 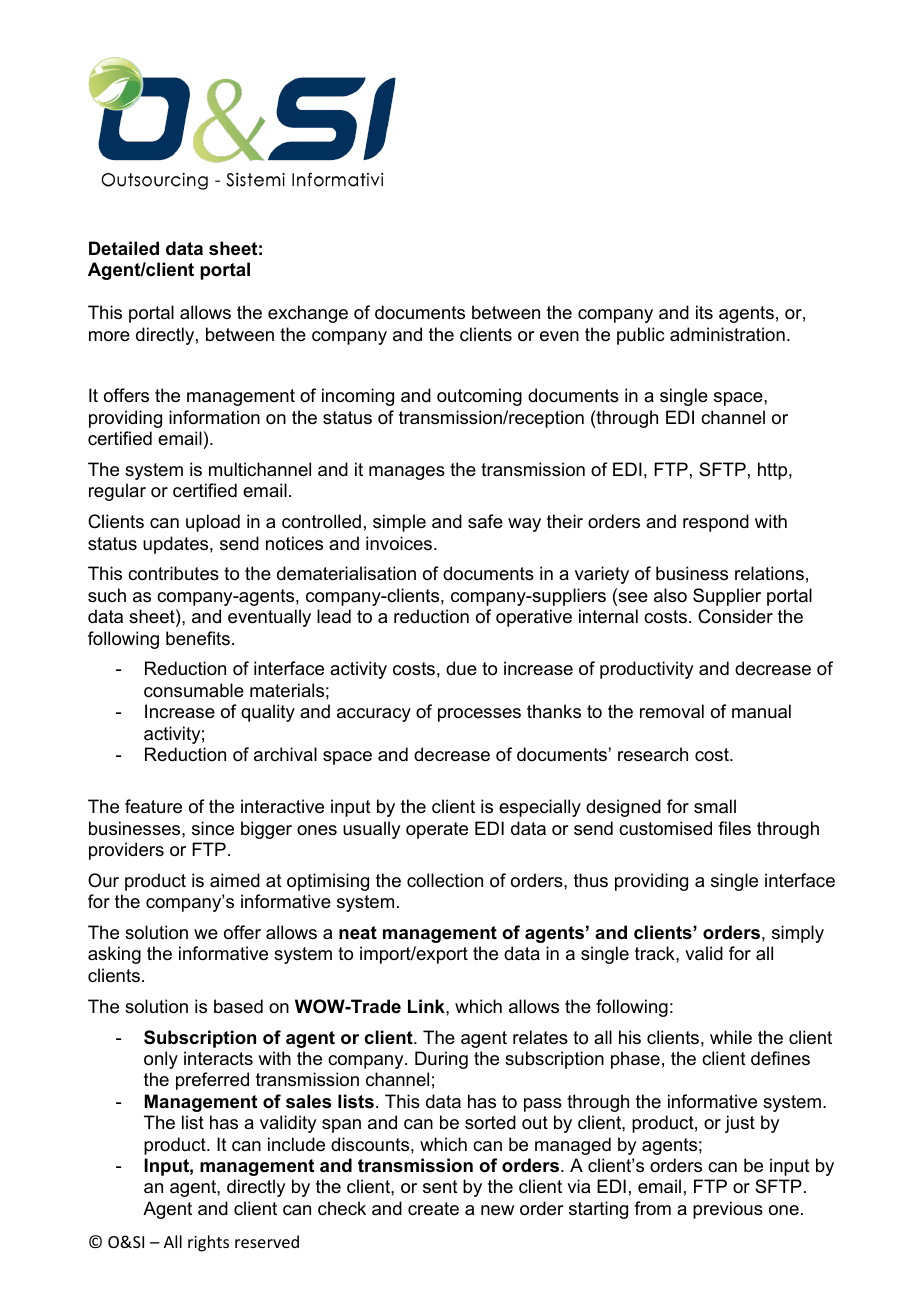 What do you see at coordinates (308, 314) in the document?
I see `exchange` at bounding box center [308, 314].
